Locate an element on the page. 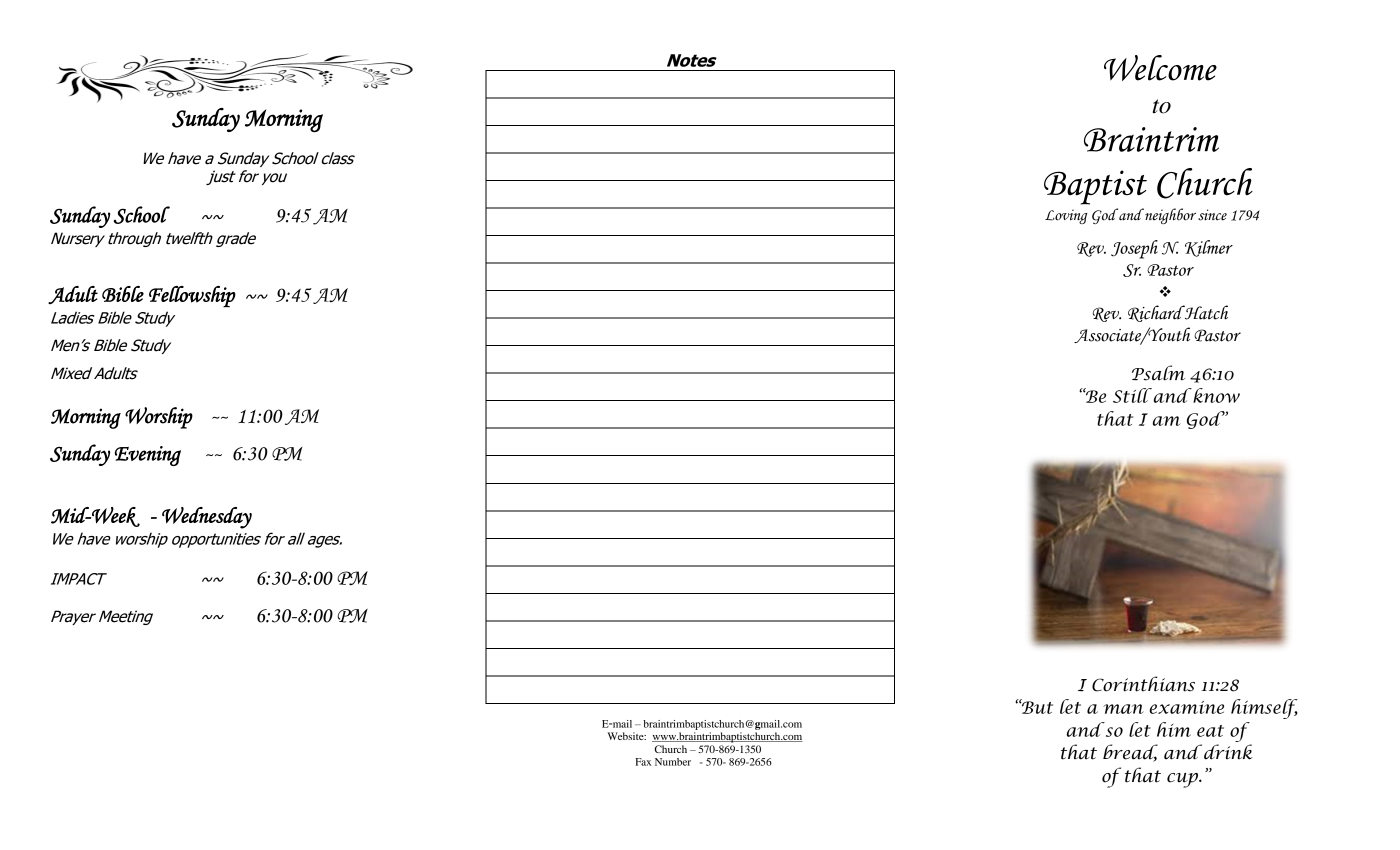 Image resolution: width=1400 pixels, height=850 pixels. examine is located at coordinates (1186, 707).
